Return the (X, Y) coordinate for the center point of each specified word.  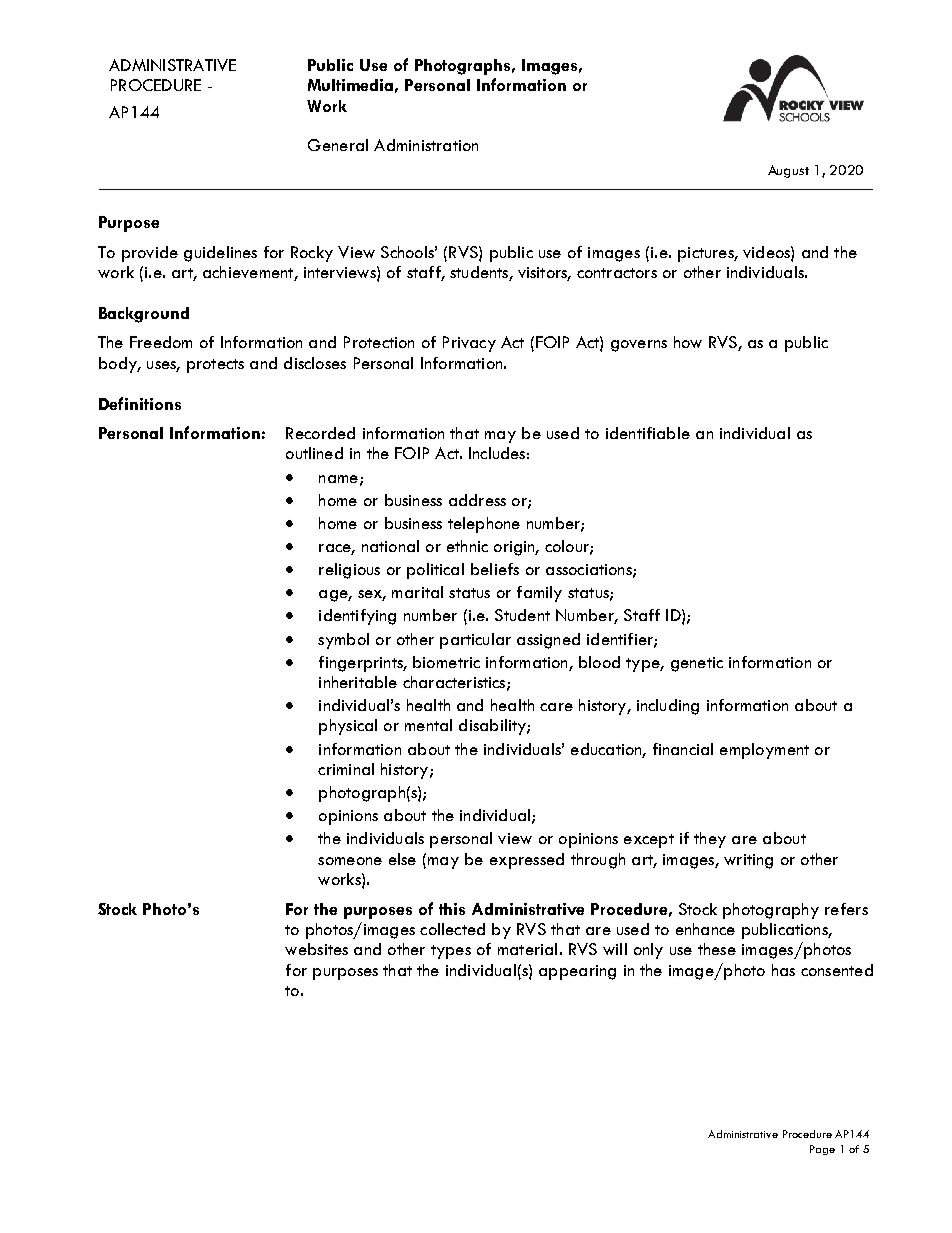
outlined (314, 453)
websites (316, 949)
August (788, 171)
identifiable (648, 433)
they (710, 840)
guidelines (220, 254)
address (477, 500)
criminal (346, 769)
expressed (527, 861)
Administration (426, 145)
